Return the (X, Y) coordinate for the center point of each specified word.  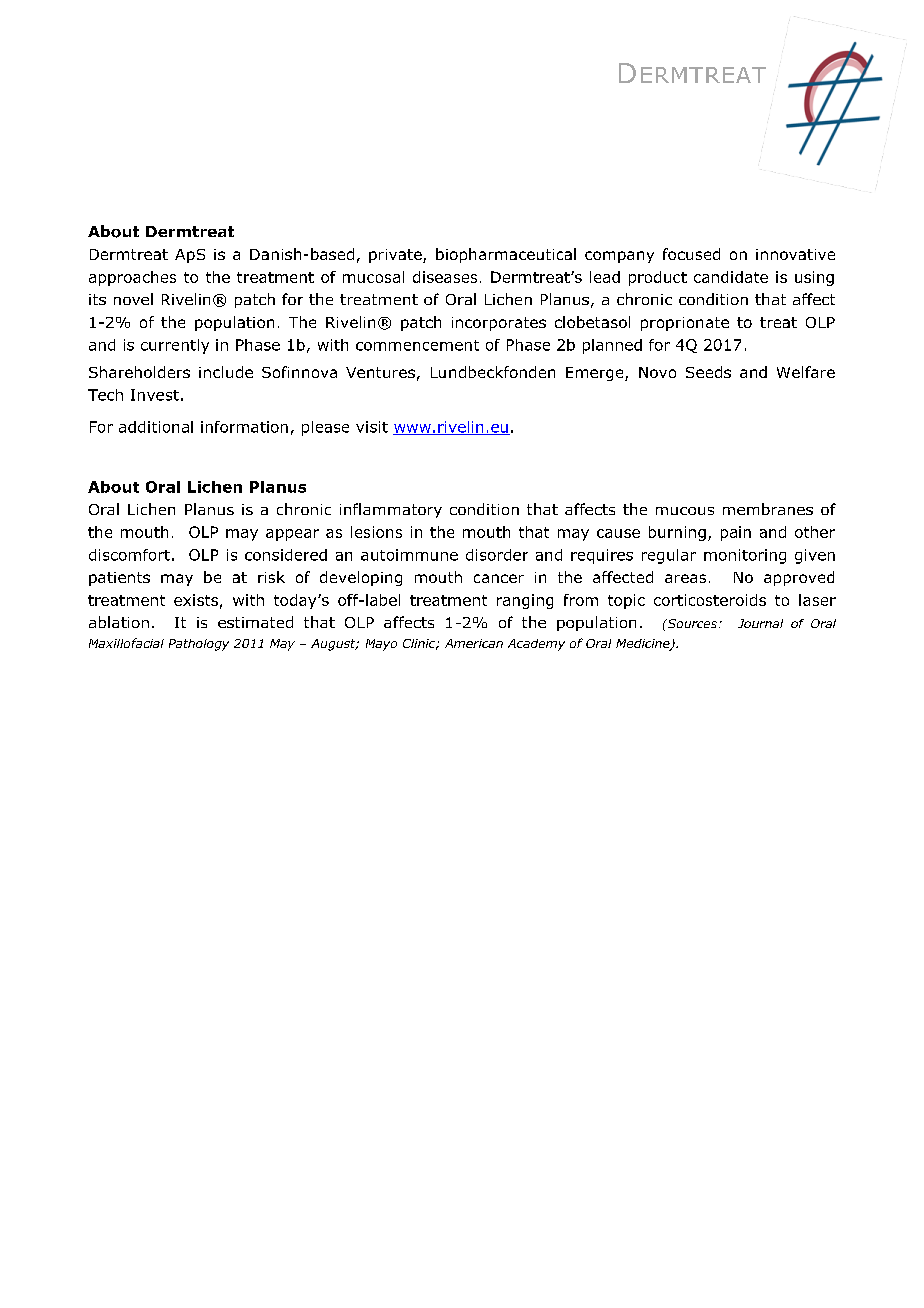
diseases (445, 277)
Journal (760, 623)
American (474, 643)
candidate (731, 277)
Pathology (199, 645)
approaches (132, 278)
